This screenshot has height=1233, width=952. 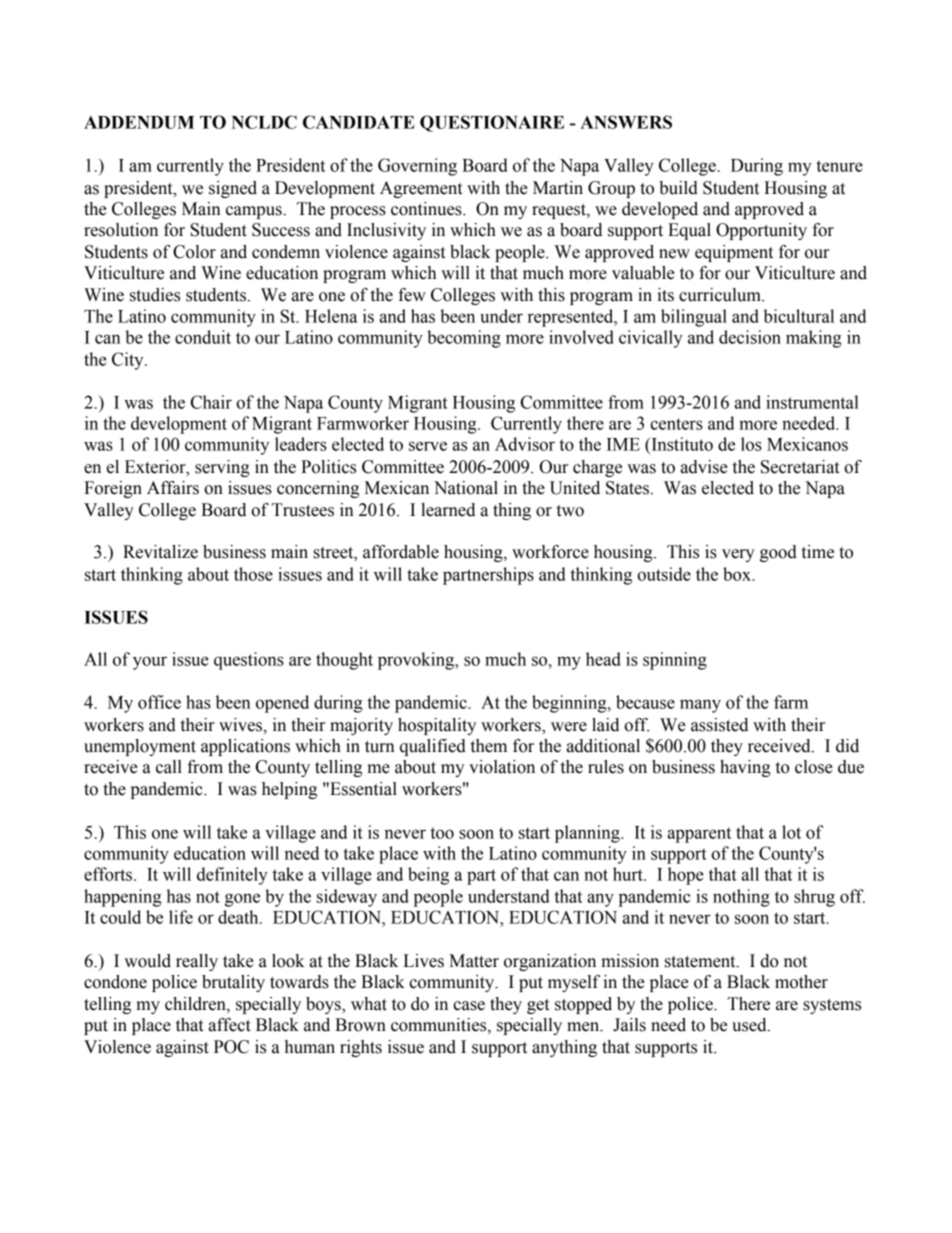 I want to click on those, so click(x=253, y=574).
